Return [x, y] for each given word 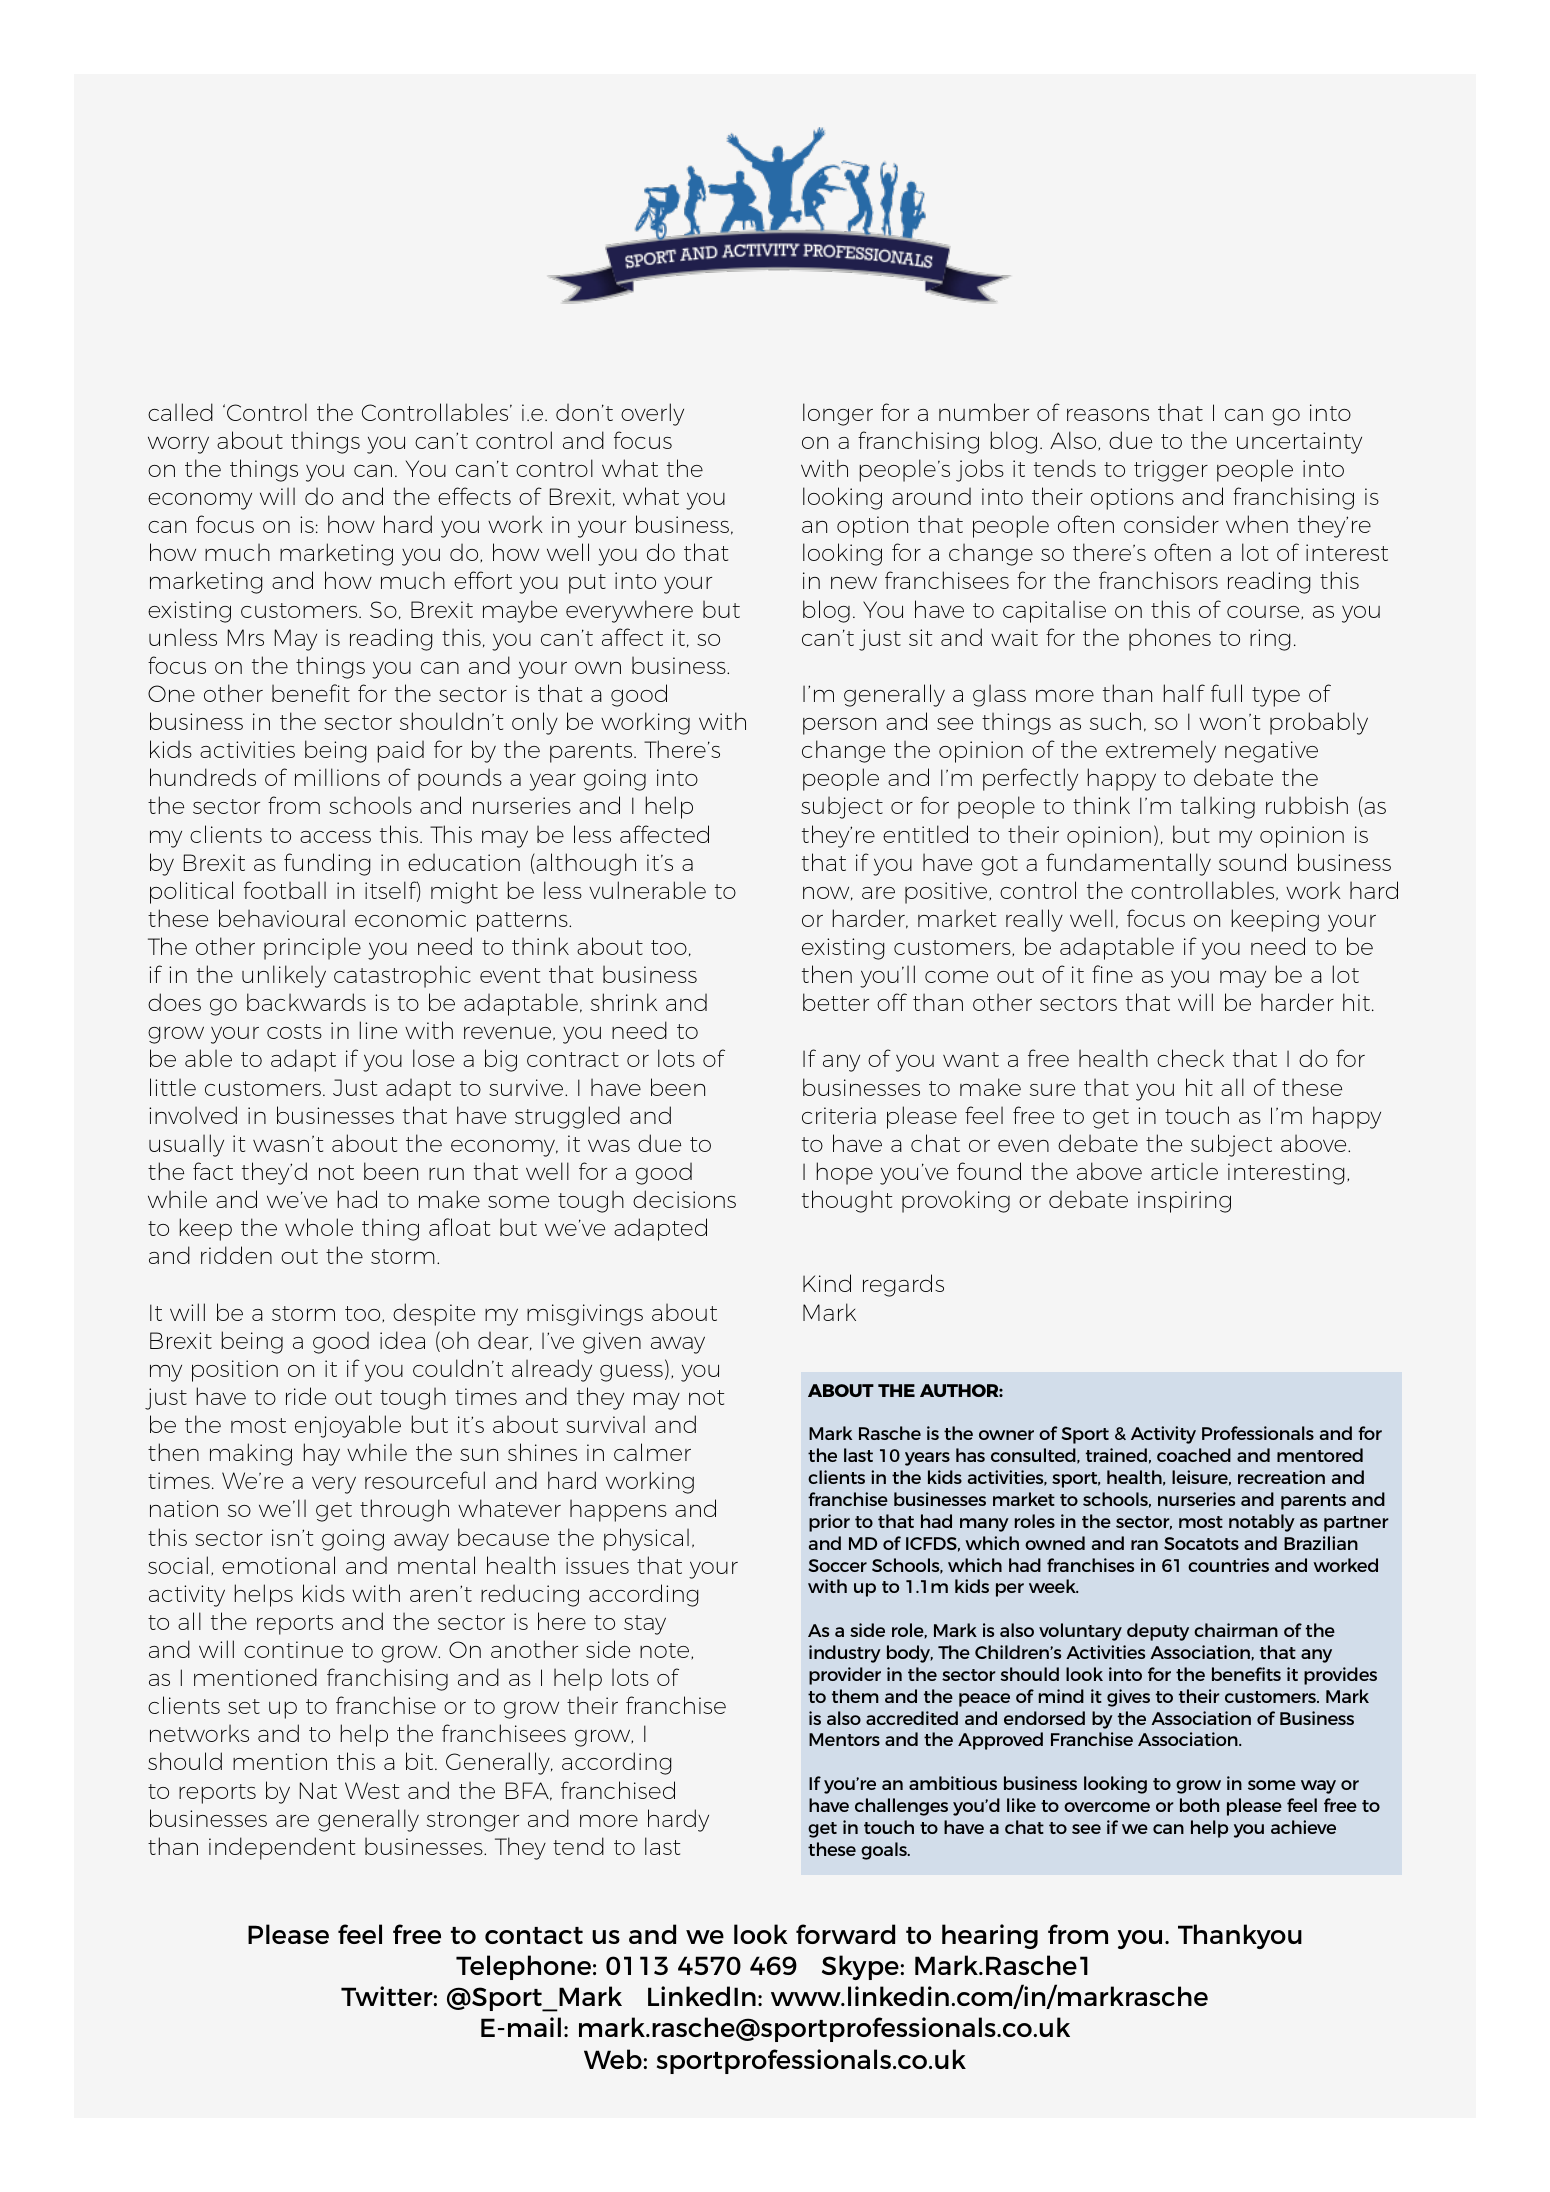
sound [1252, 862]
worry [178, 445]
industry [845, 1654]
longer [838, 414]
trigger [1171, 471]
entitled [925, 834]
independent [282, 1848]
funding [327, 864]
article [1184, 1171]
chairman [1236, 1630]
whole [319, 1227]
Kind [827, 1283]
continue [293, 1649]
